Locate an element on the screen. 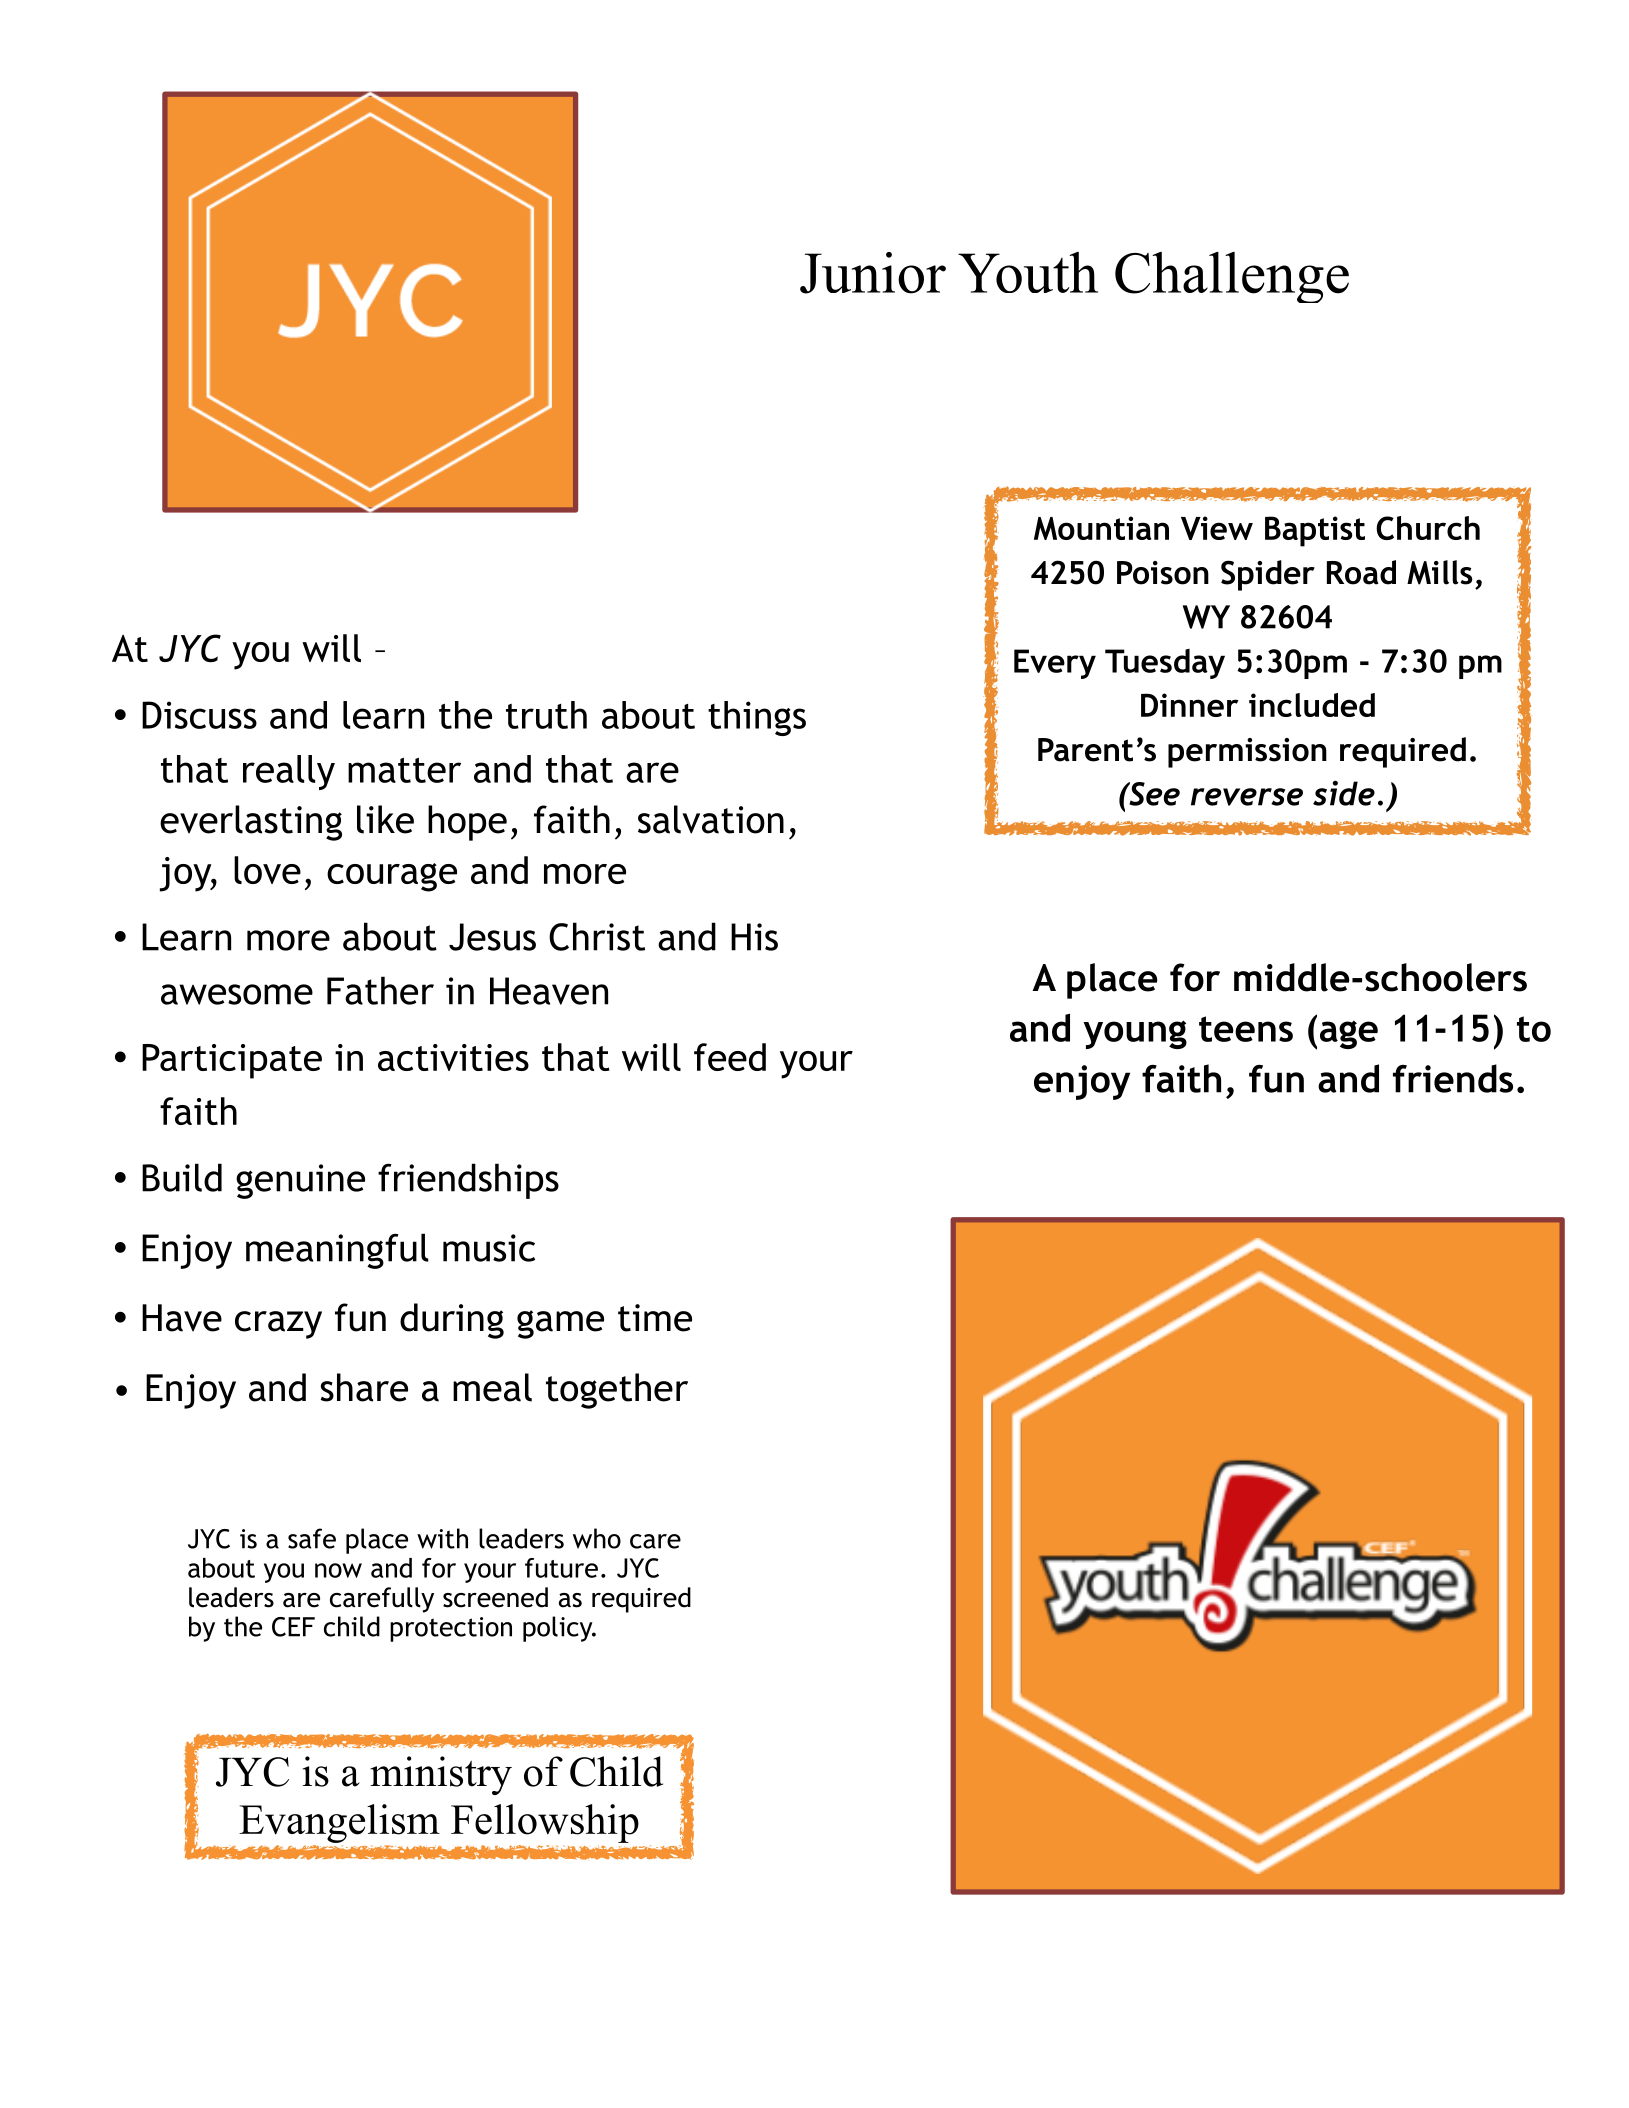  genuine is located at coordinates (300, 1181).
